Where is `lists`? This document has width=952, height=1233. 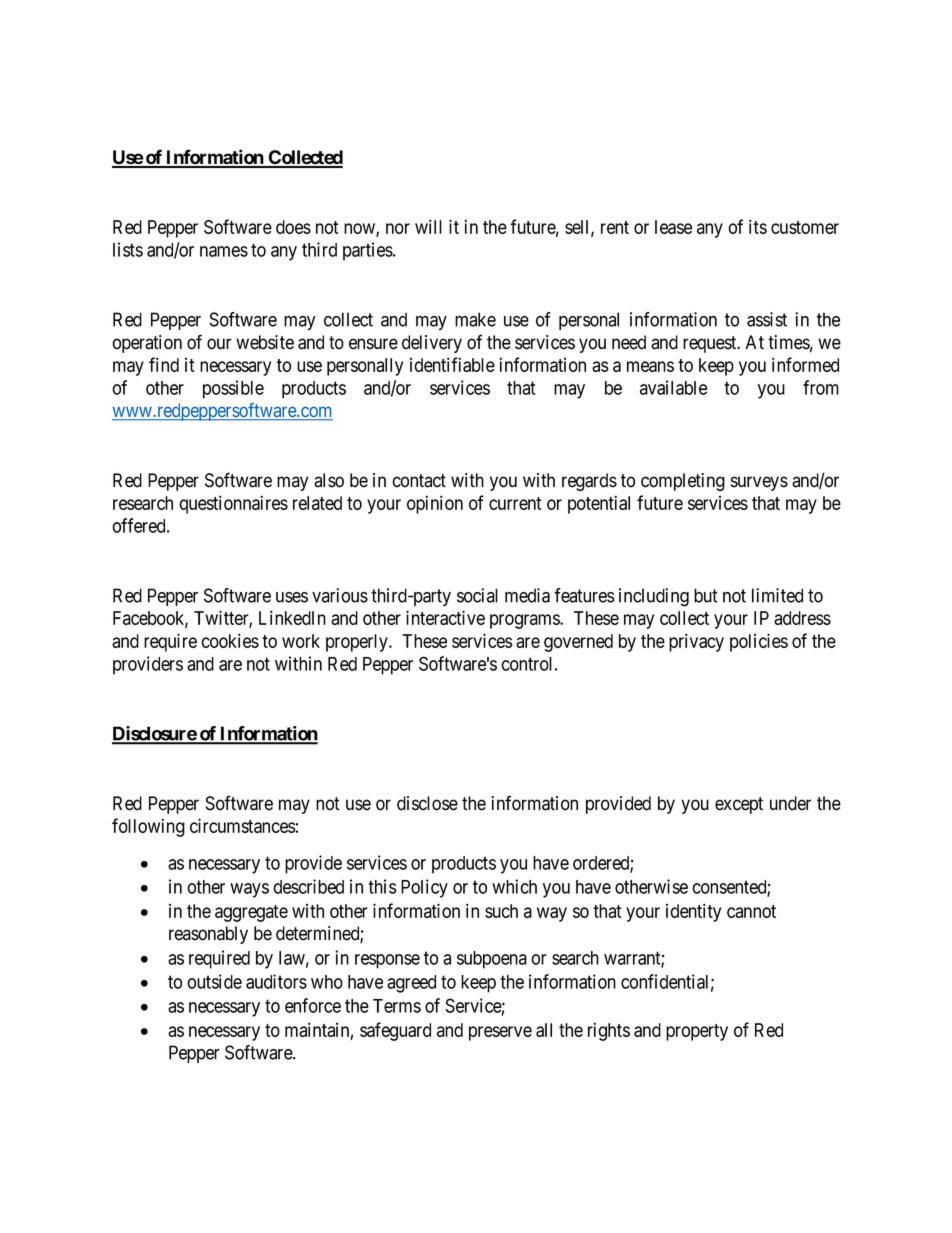
lists is located at coordinates (128, 249).
